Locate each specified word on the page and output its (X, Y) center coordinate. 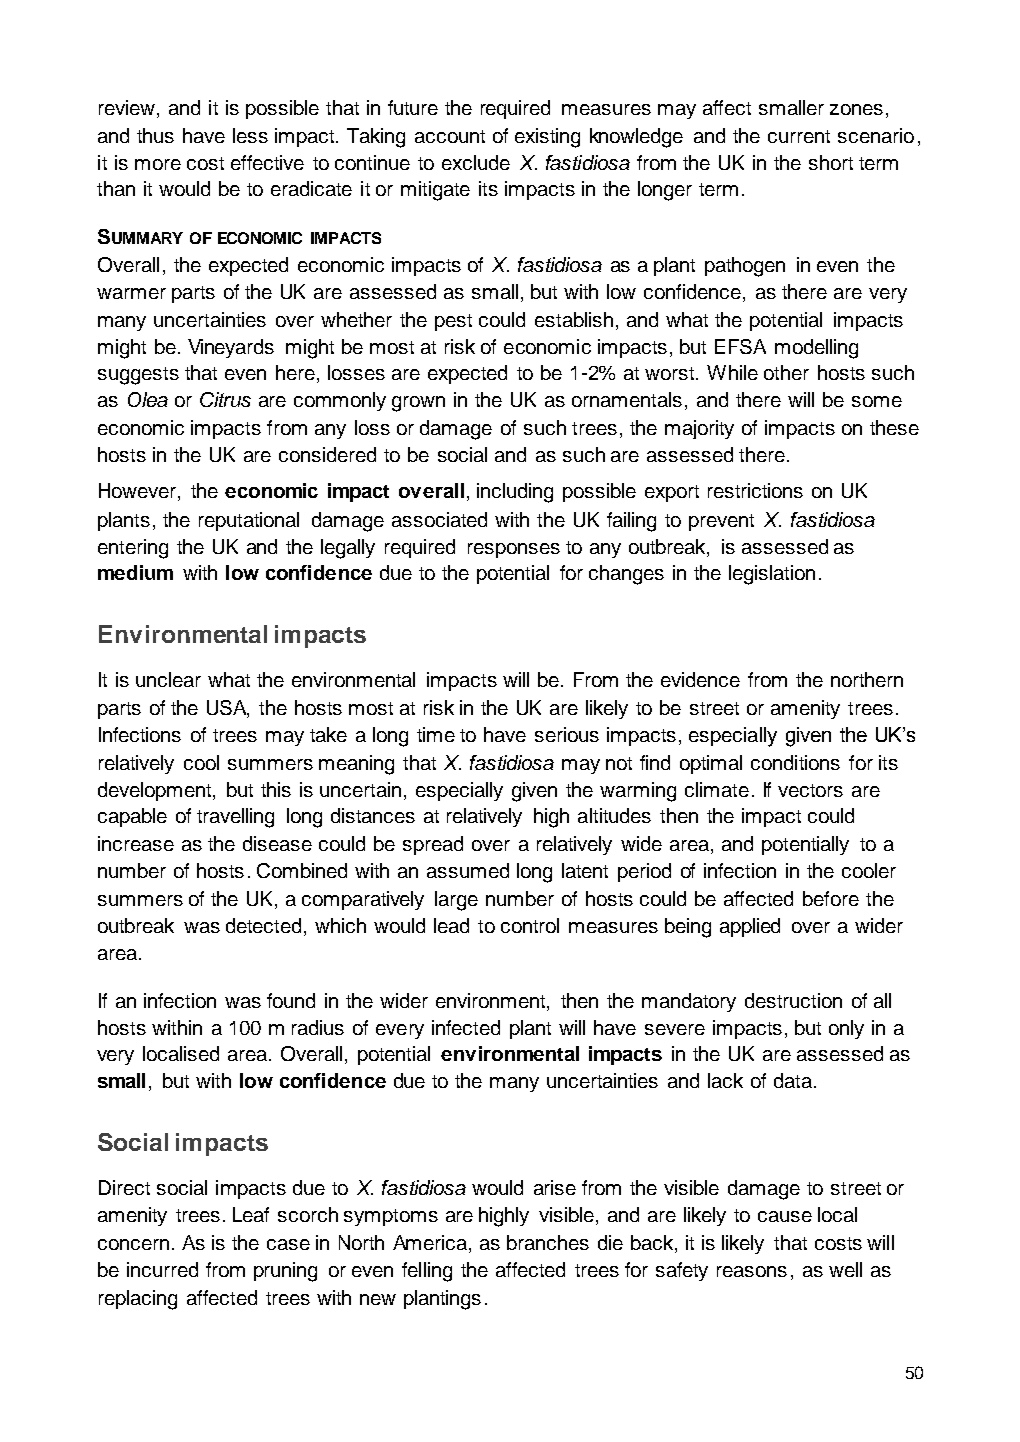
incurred (162, 1269)
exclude (476, 162)
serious (567, 734)
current (799, 136)
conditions (795, 762)
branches (548, 1242)
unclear (168, 679)
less (250, 135)
